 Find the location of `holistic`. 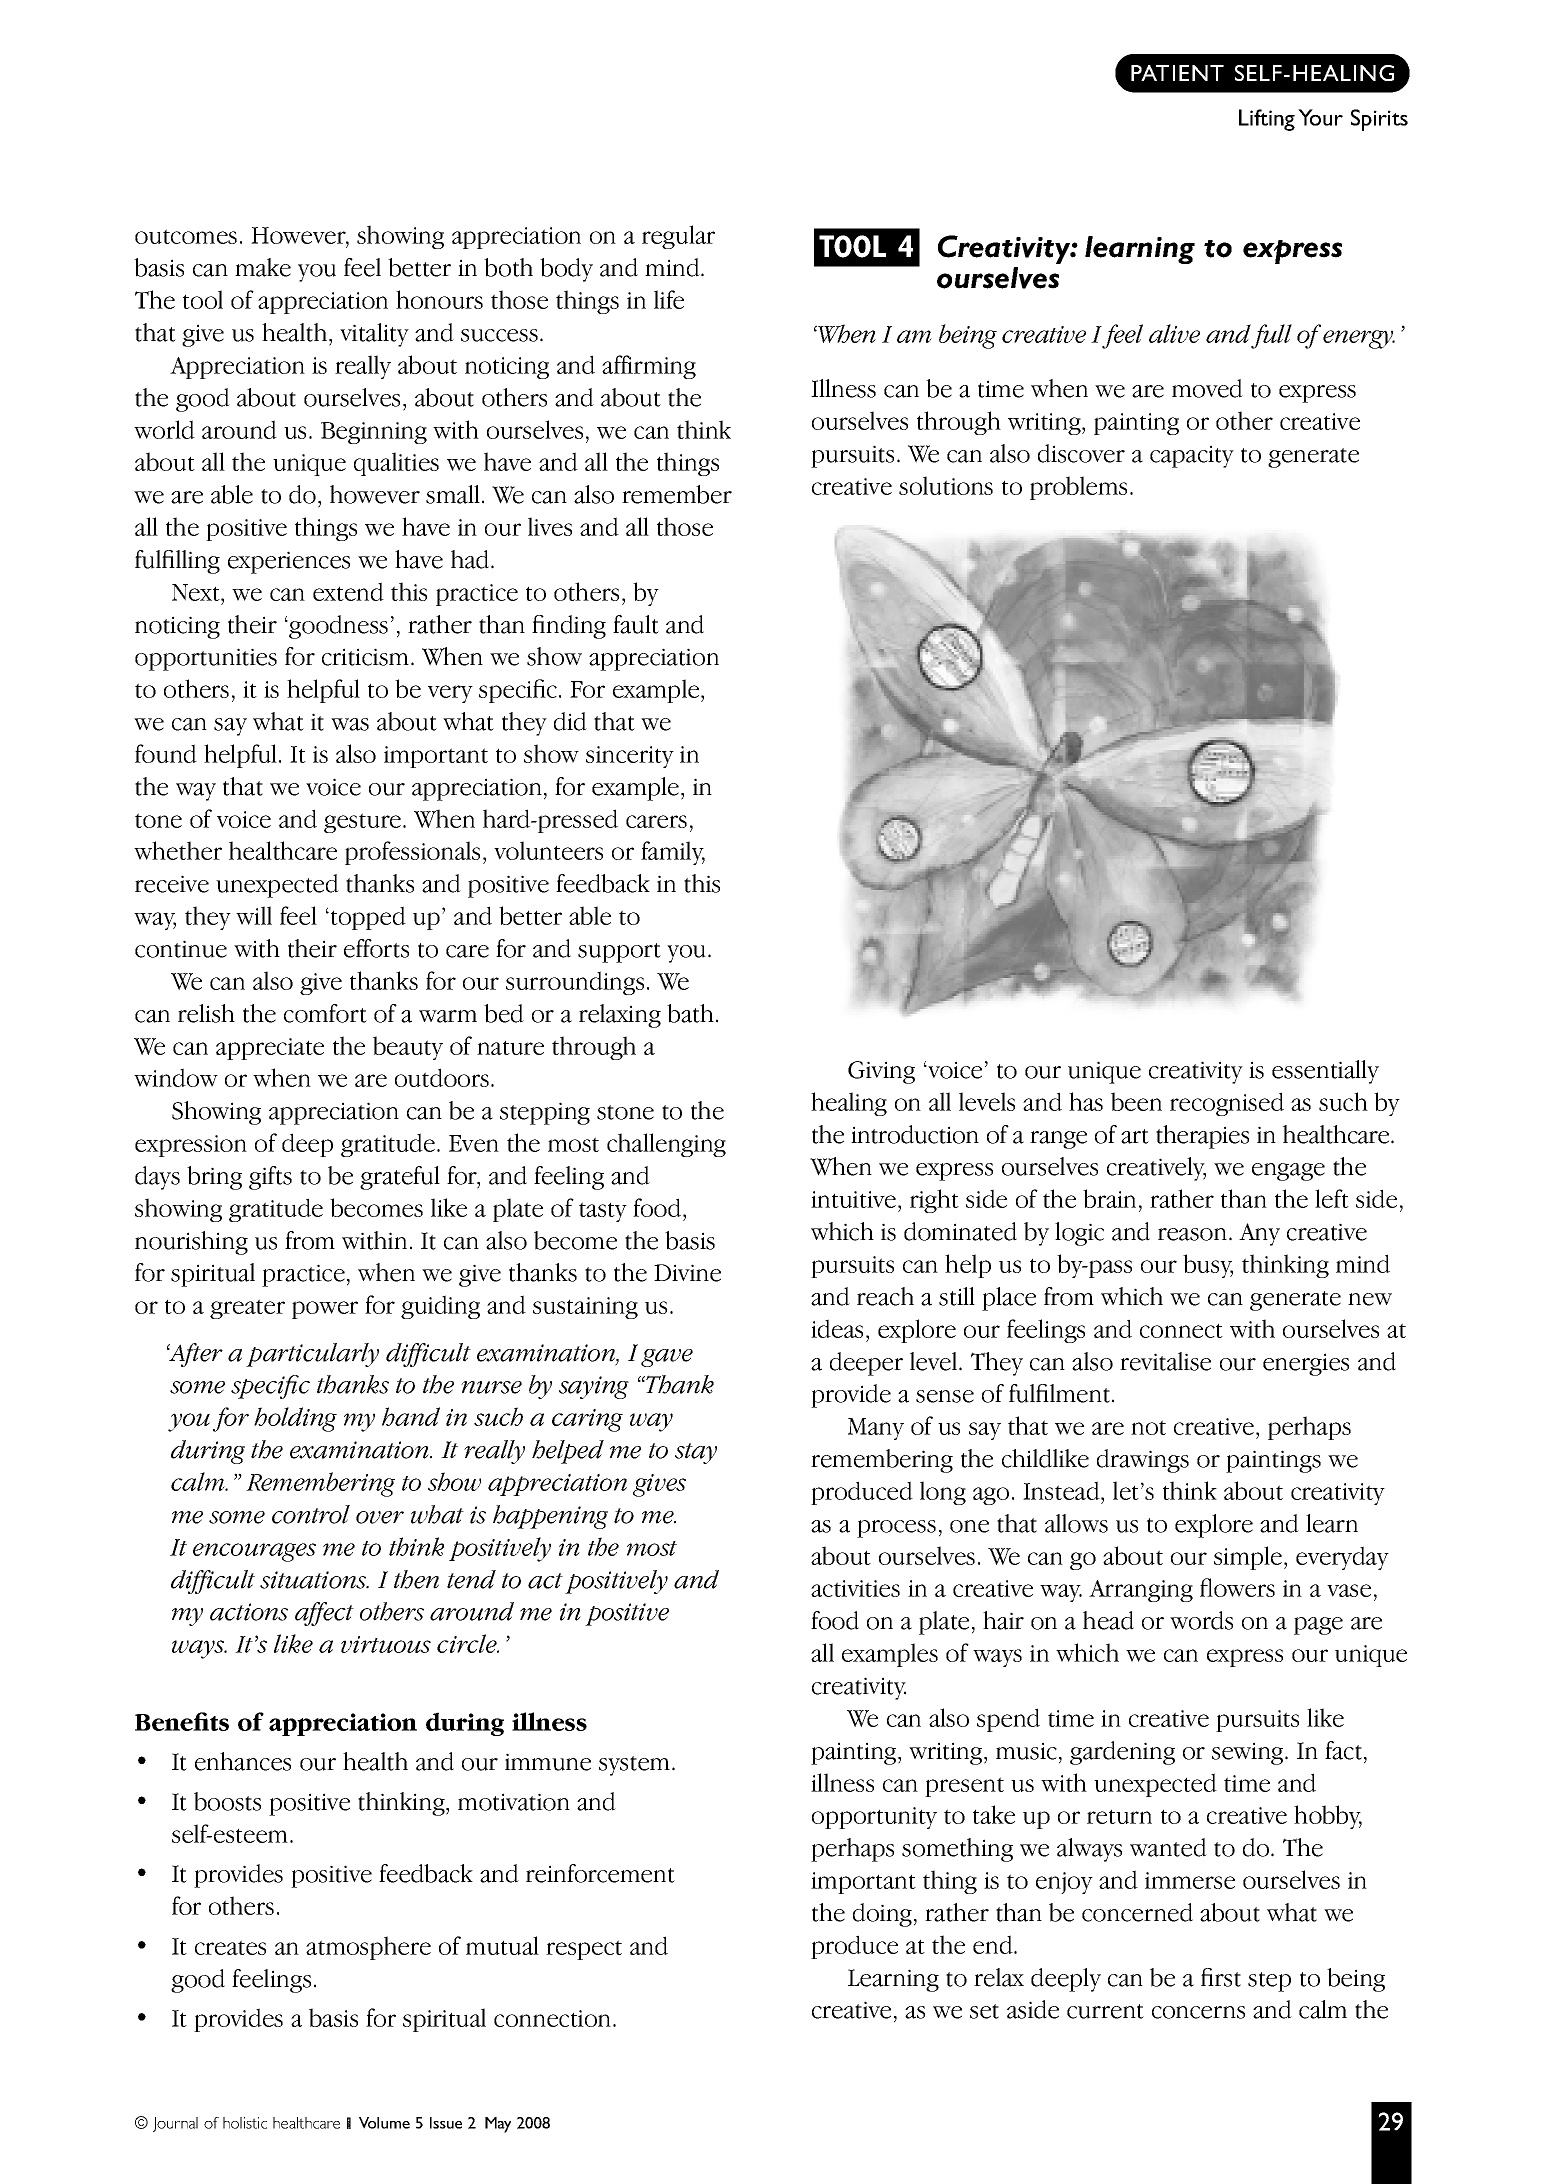

holistic is located at coordinates (245, 2123).
